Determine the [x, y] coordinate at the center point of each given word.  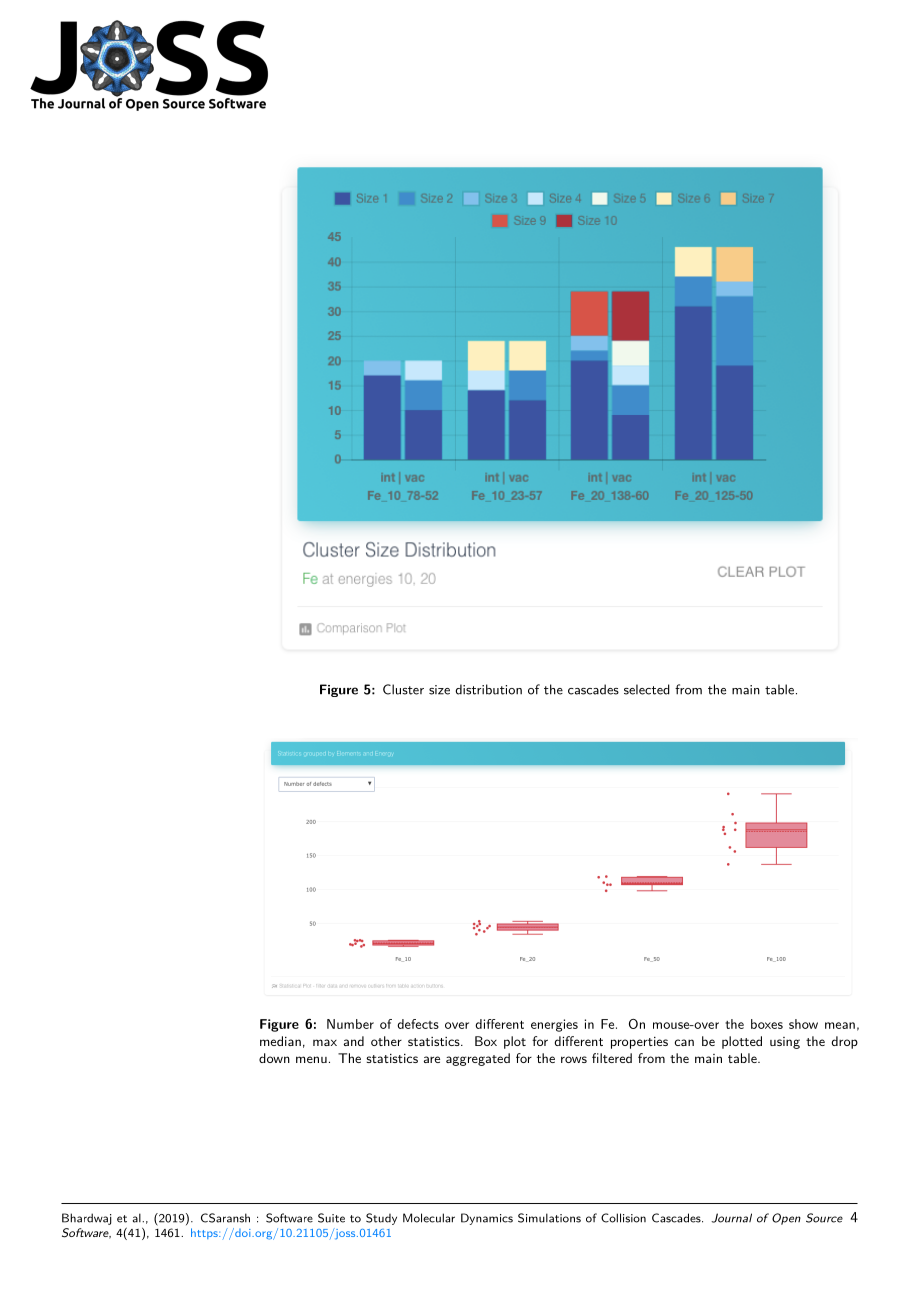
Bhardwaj [87, 1219]
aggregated [478, 1059]
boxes [767, 1024]
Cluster [403, 689]
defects [418, 1024]
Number [350, 1024]
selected [647, 689]
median [280, 1041]
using [785, 1043]
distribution [488, 689]
